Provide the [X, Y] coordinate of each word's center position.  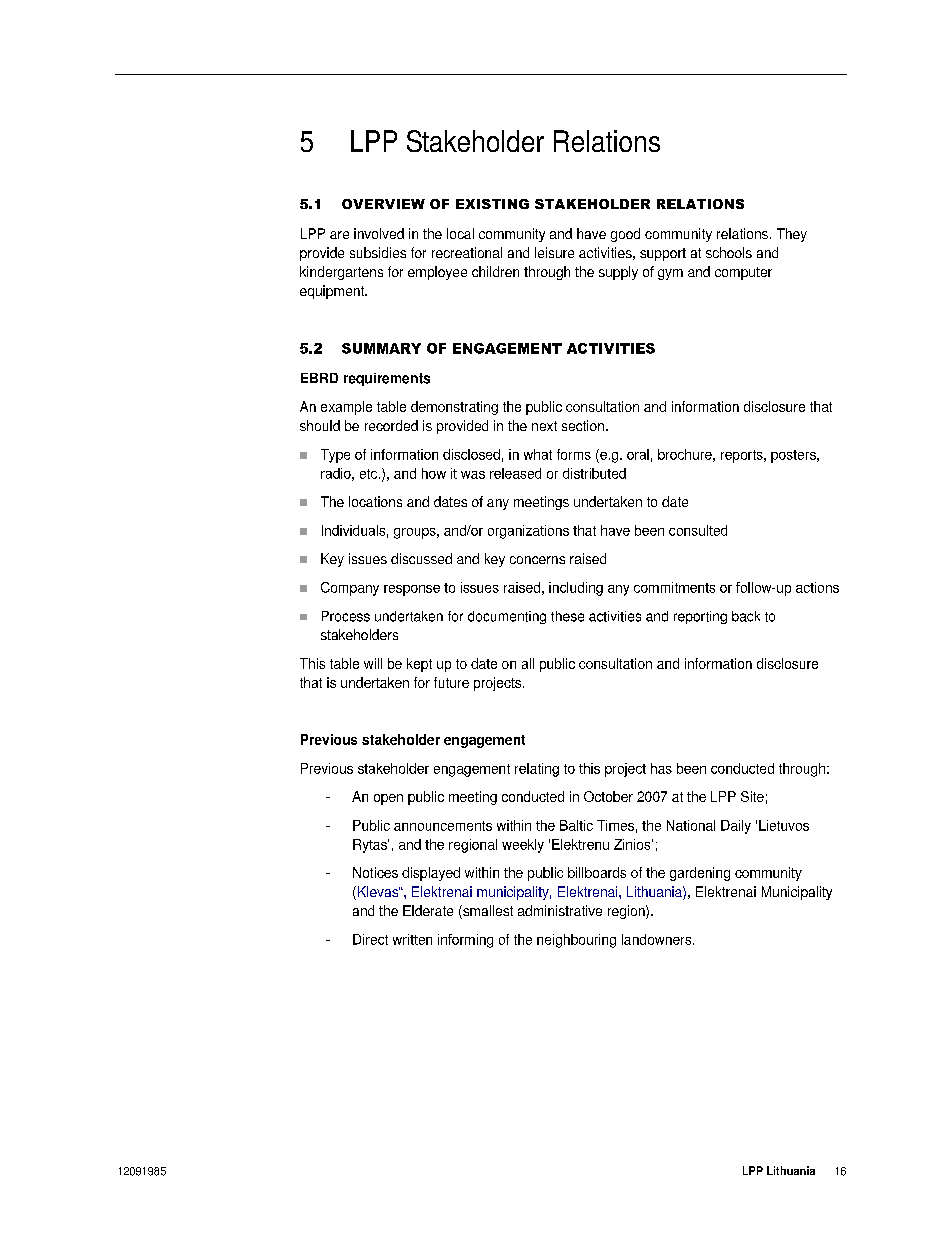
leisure [554, 252]
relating [537, 770]
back [746, 616]
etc [370, 474]
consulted [698, 530]
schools [729, 252]
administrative [560, 910]
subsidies [378, 252]
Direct [370, 939]
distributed [594, 473]
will [373, 663]
